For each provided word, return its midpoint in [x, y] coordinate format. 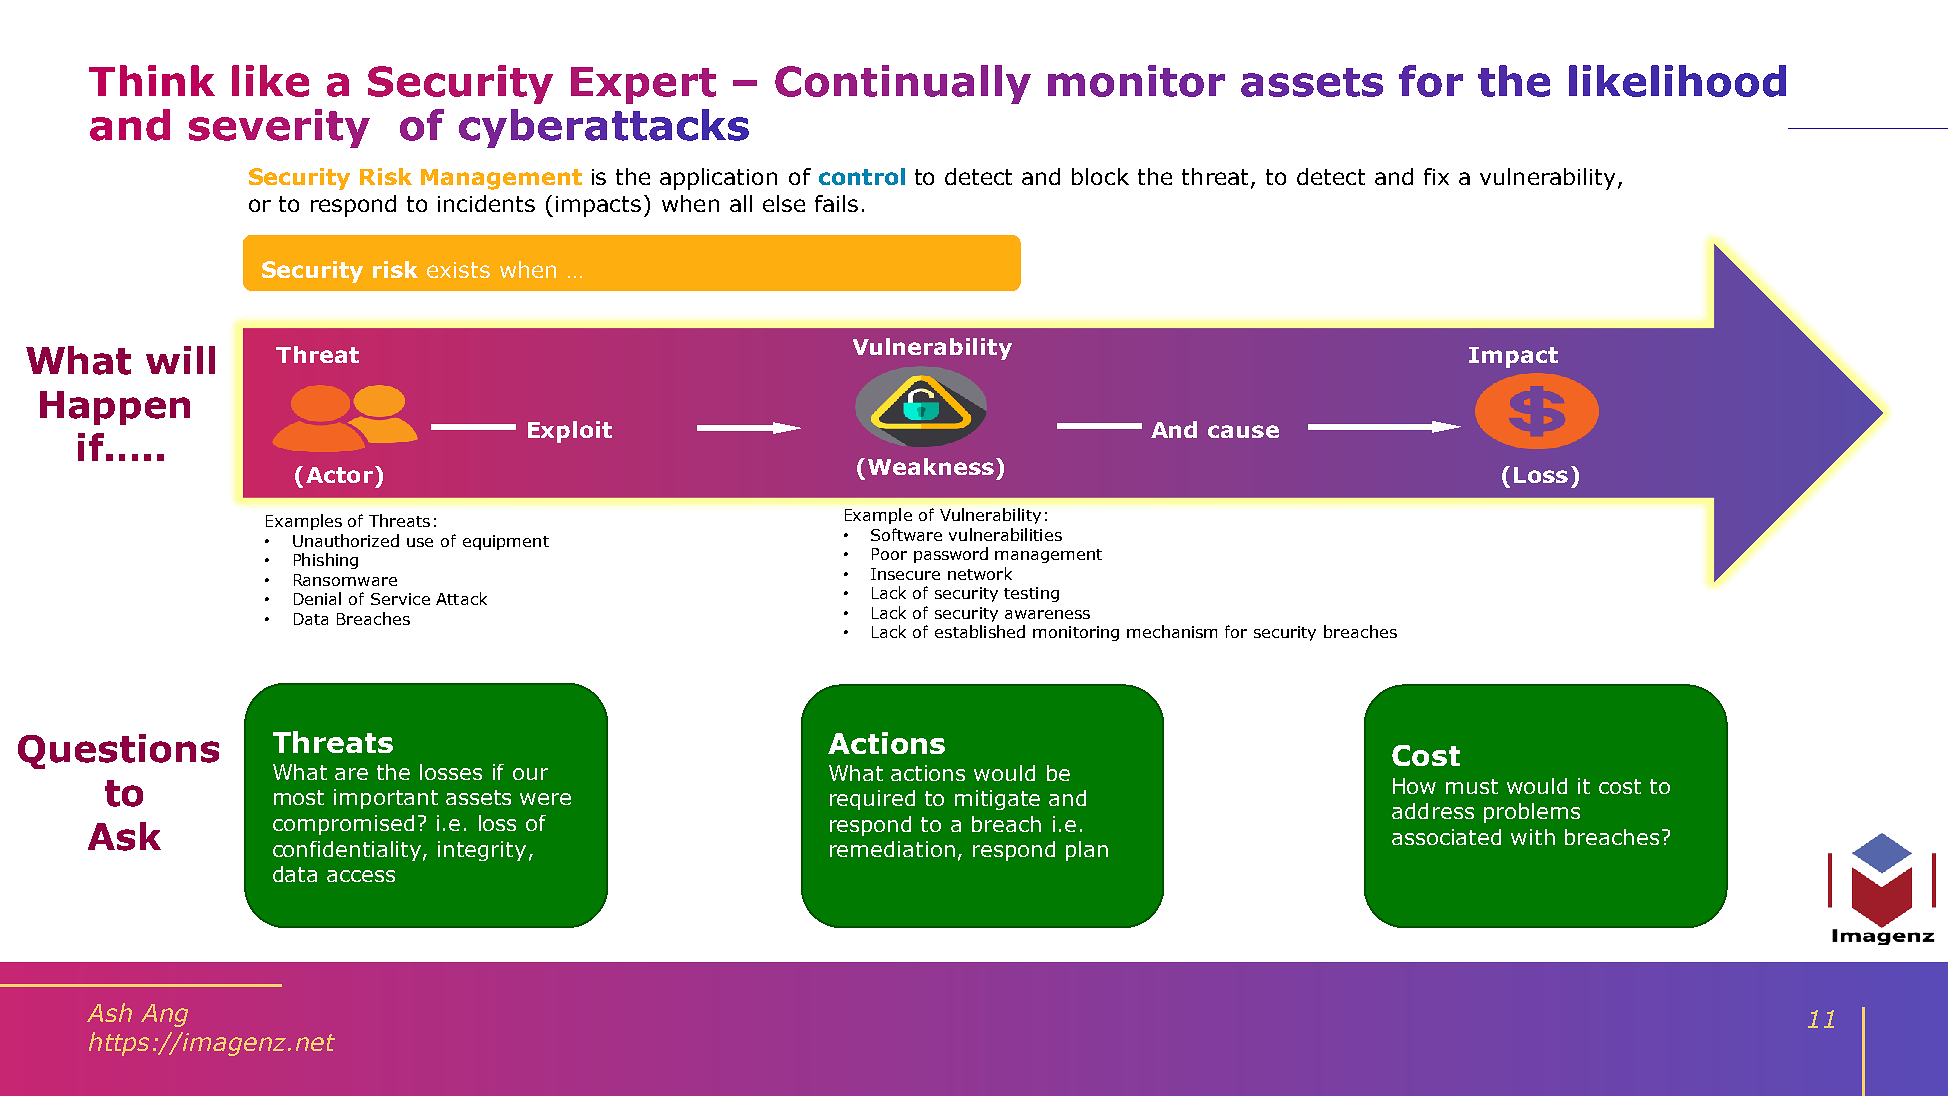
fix [1436, 176]
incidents [486, 203]
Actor [339, 475]
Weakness [931, 466]
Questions [118, 751]
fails [836, 203]
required [872, 800]
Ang [164, 1015]
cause [1243, 431]
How [1414, 786]
